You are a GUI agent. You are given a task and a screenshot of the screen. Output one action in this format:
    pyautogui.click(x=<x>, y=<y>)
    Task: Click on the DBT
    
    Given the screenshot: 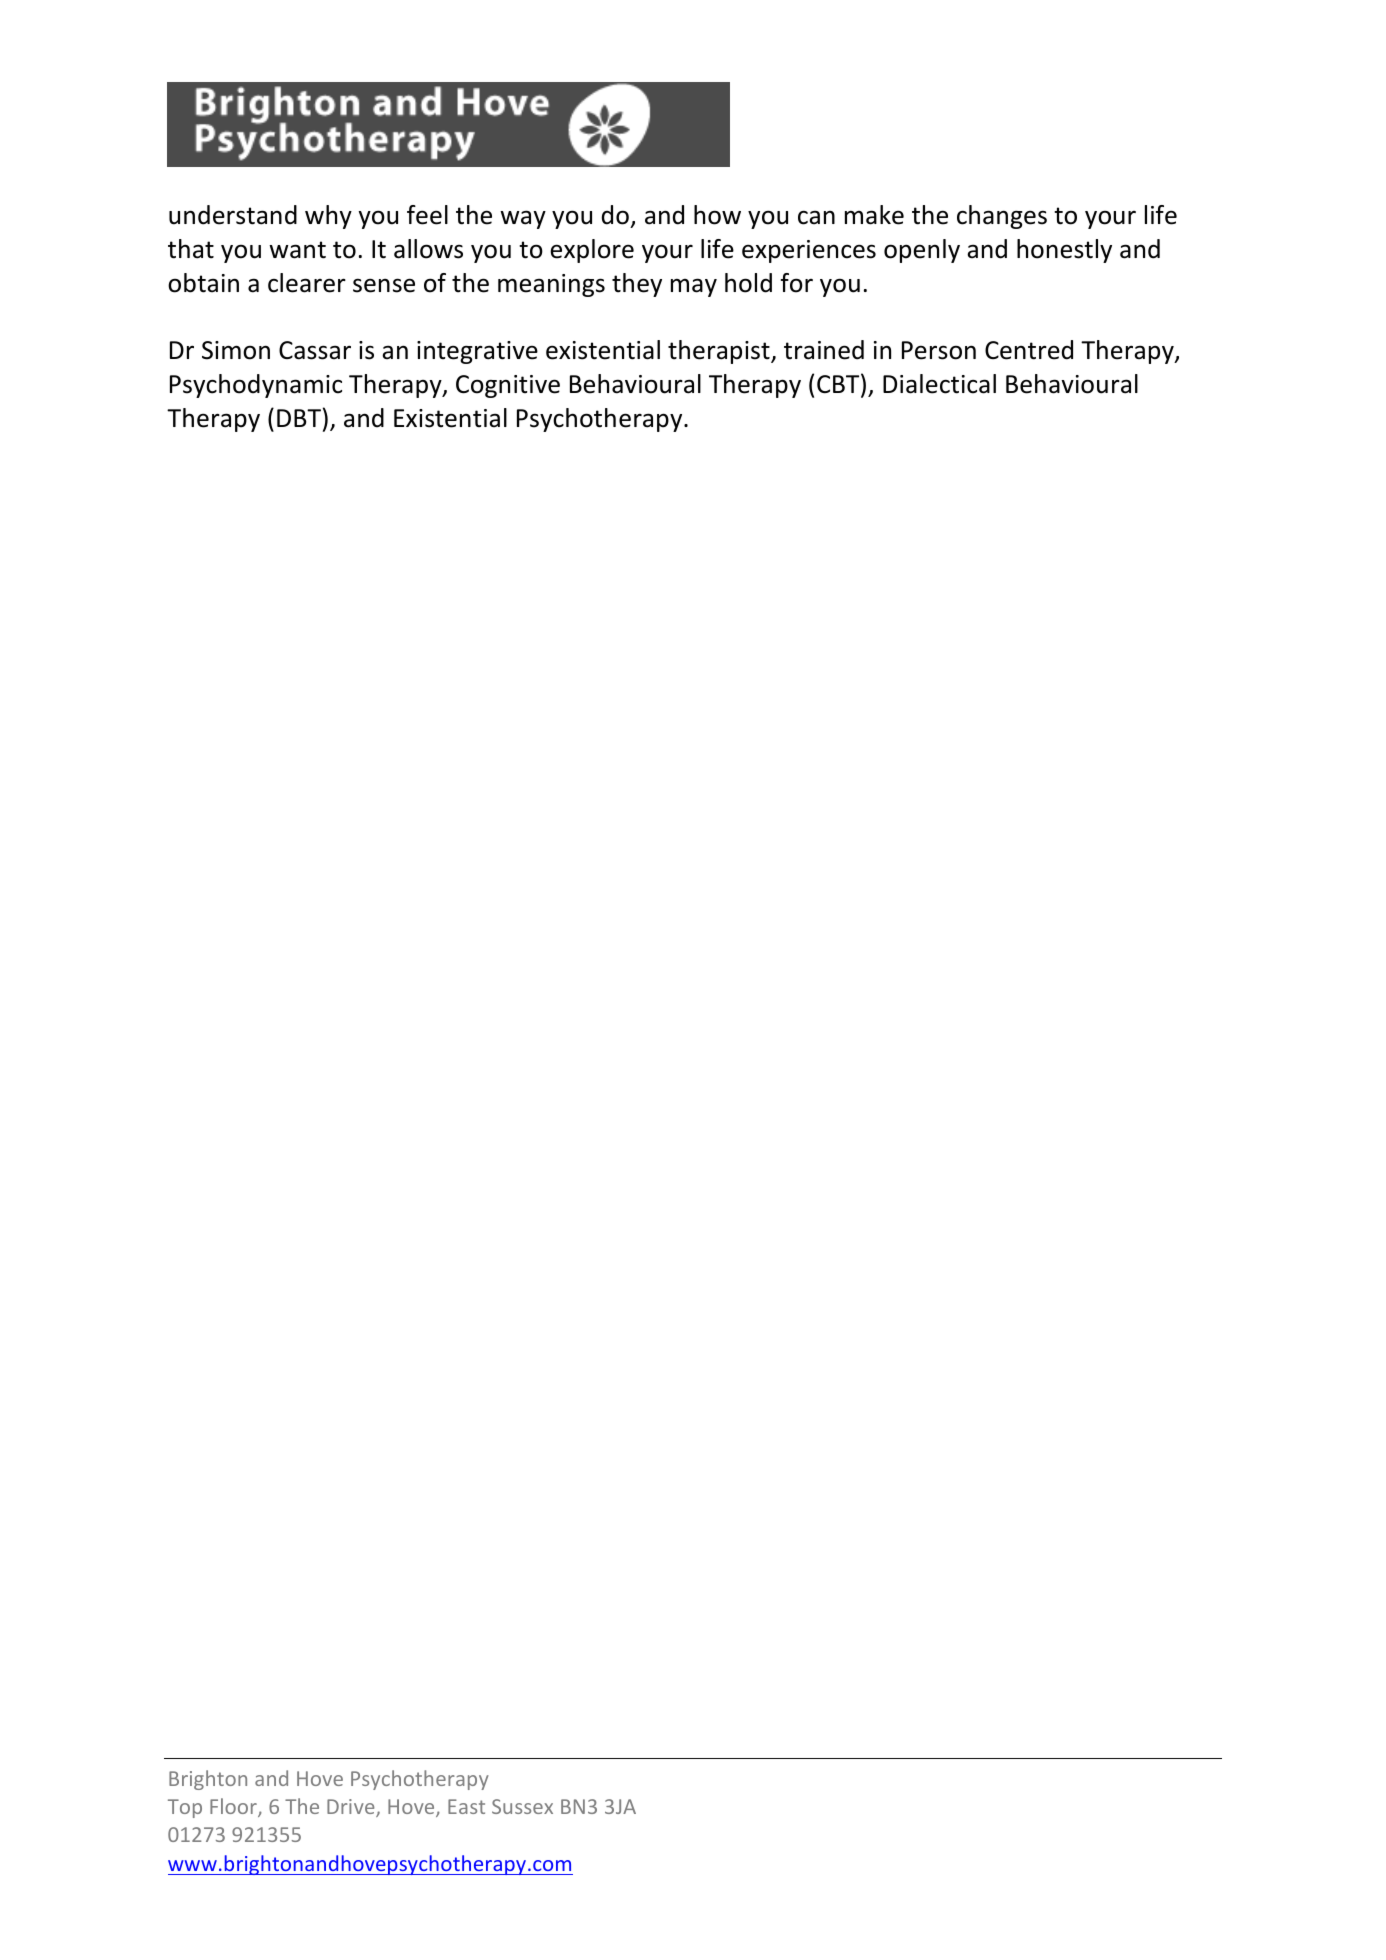 What is the action you would take?
    pyautogui.click(x=299, y=418)
